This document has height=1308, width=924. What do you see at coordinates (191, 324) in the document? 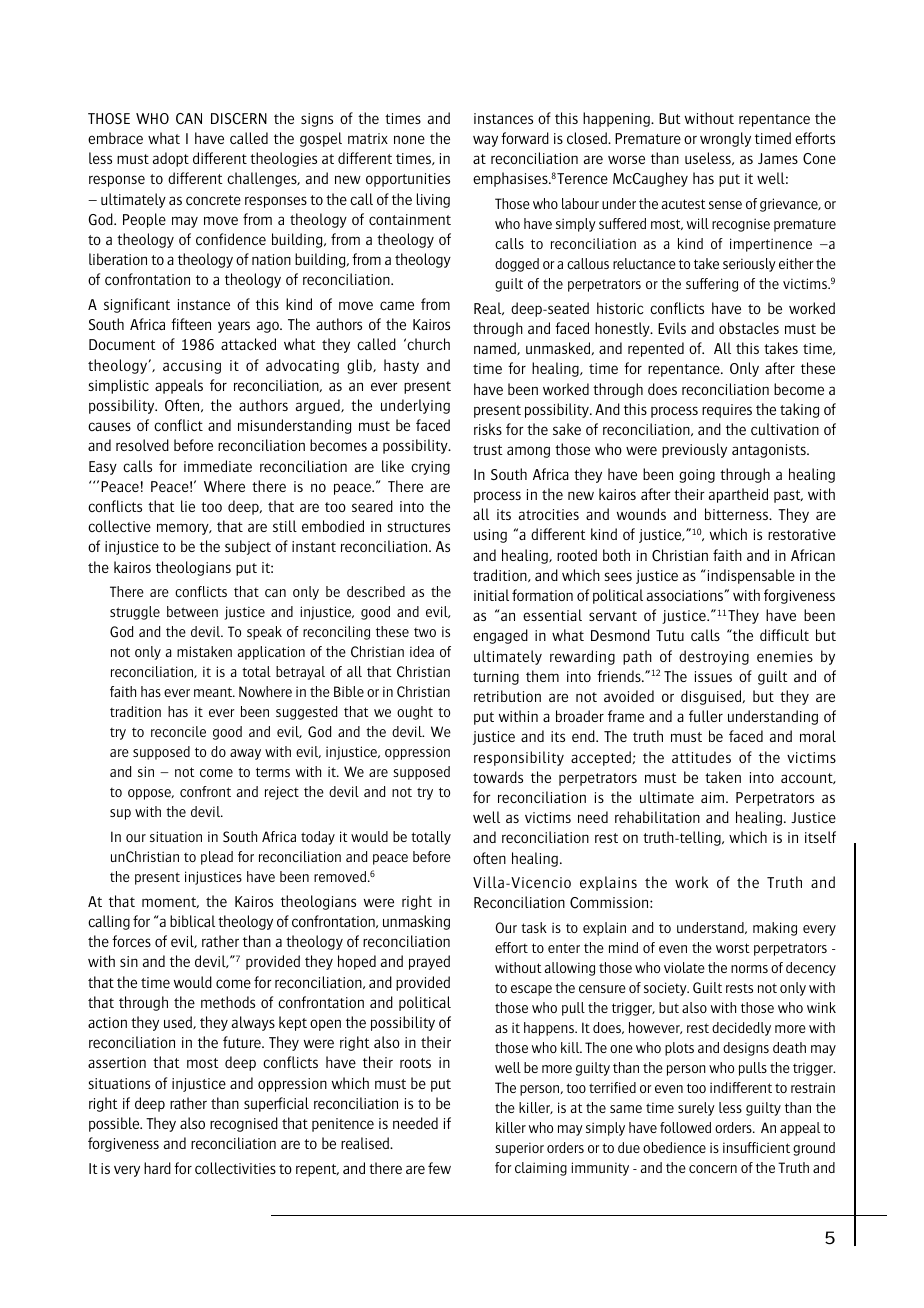
I see `fifteen` at bounding box center [191, 324].
